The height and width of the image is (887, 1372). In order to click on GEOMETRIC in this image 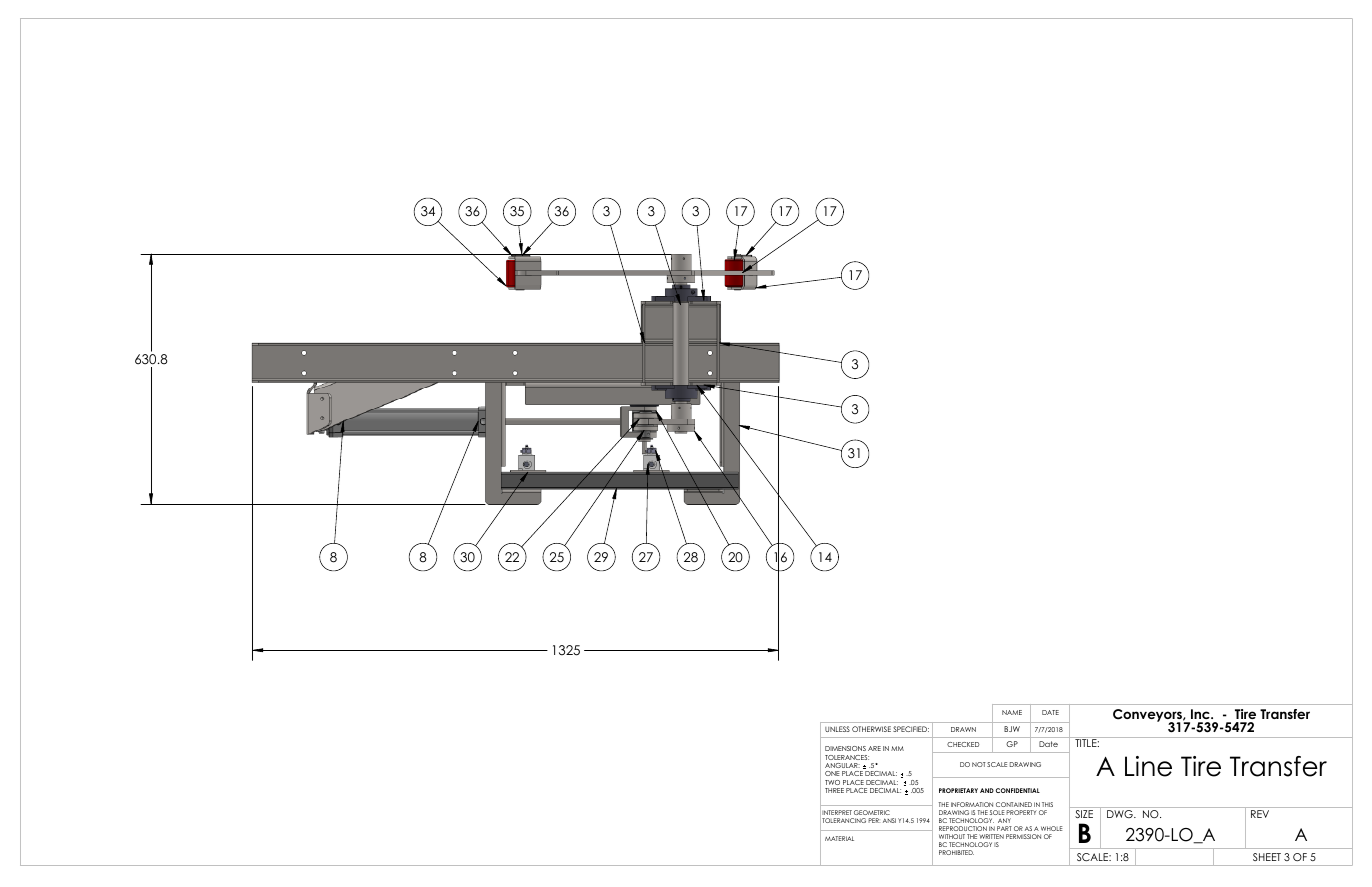, I will do `click(872, 812)`.
